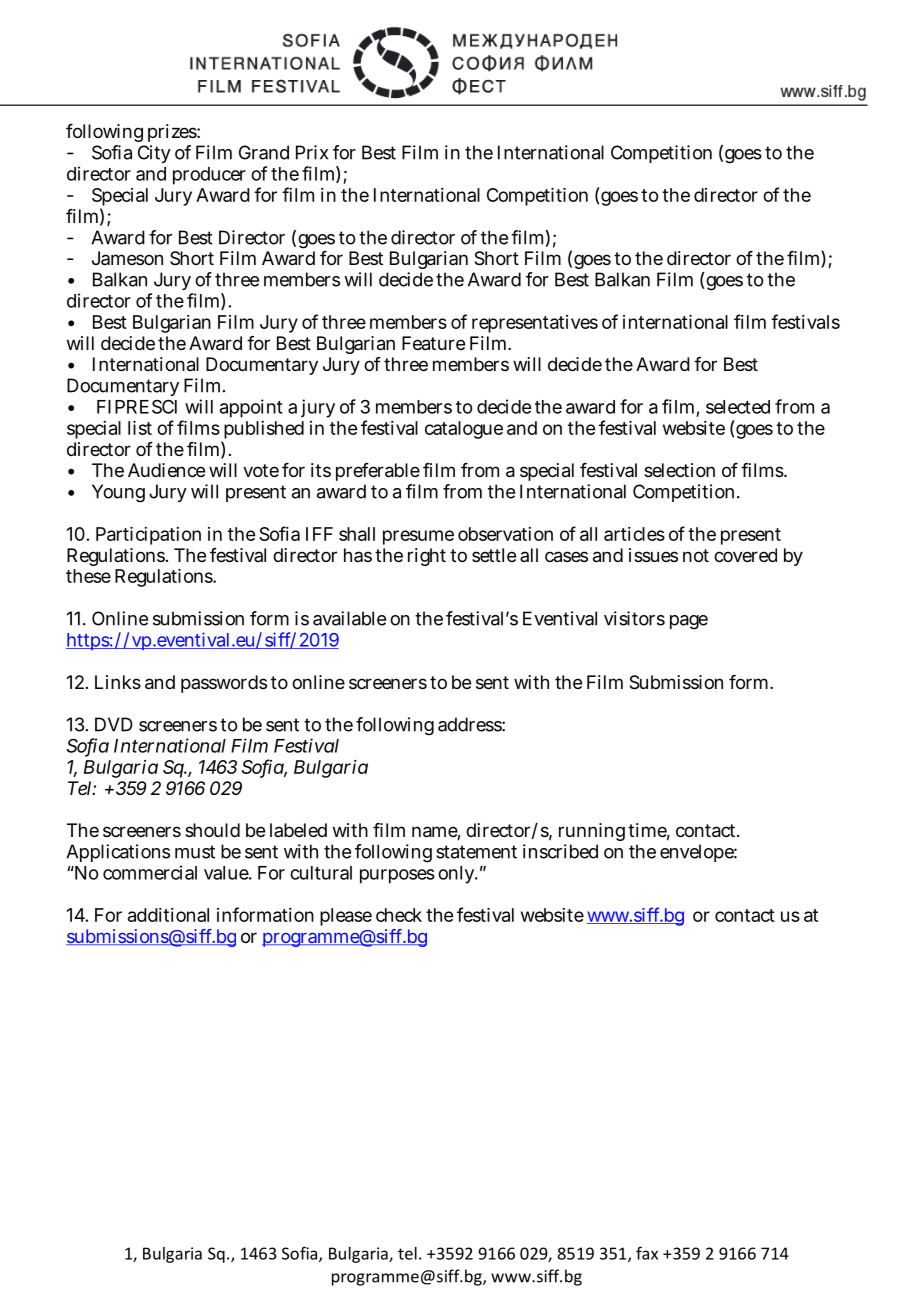 This image has height=1308, width=924. I want to click on additional, so click(168, 915).
